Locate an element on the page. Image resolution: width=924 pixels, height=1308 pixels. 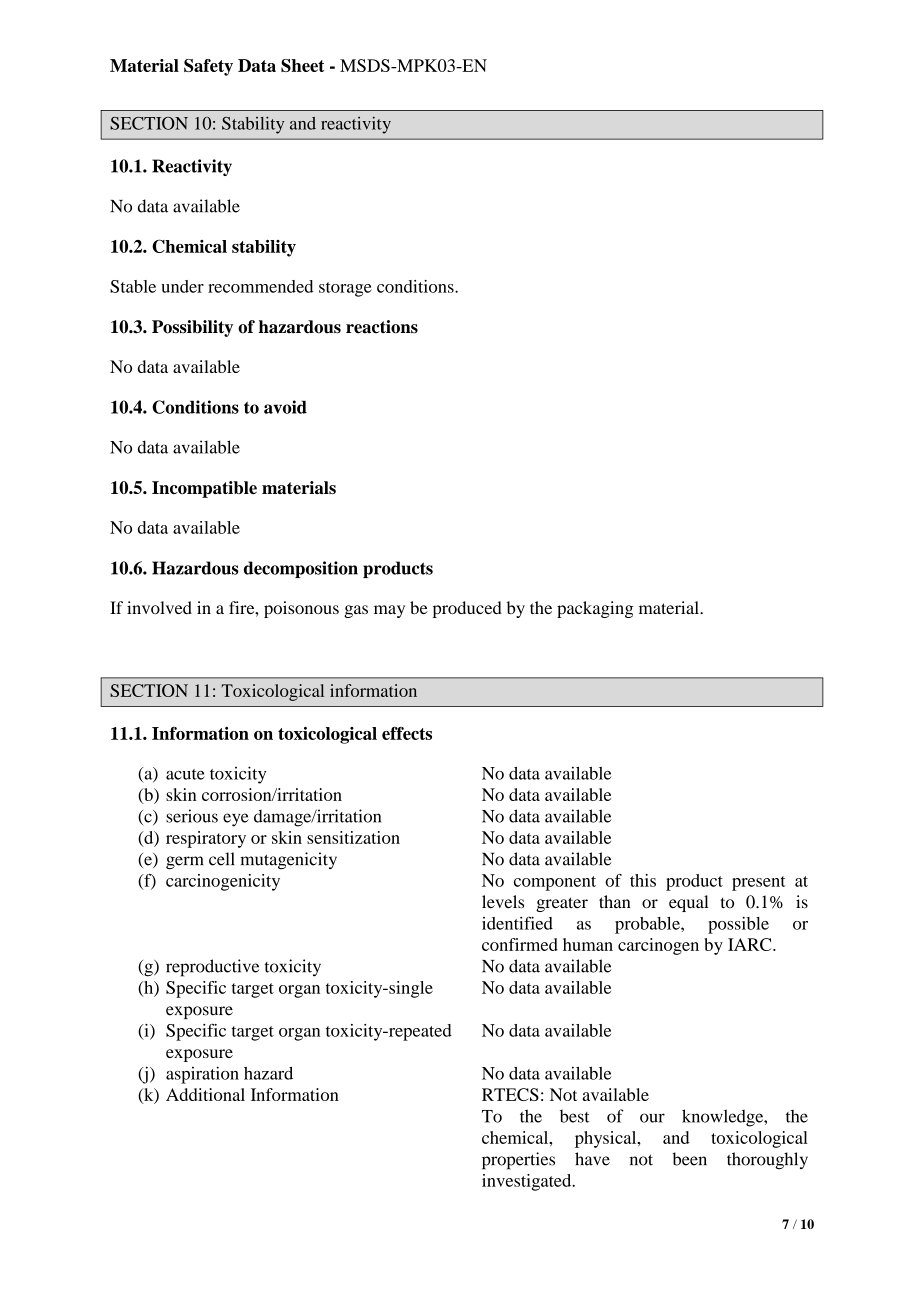
Additional is located at coordinates (205, 1094).
